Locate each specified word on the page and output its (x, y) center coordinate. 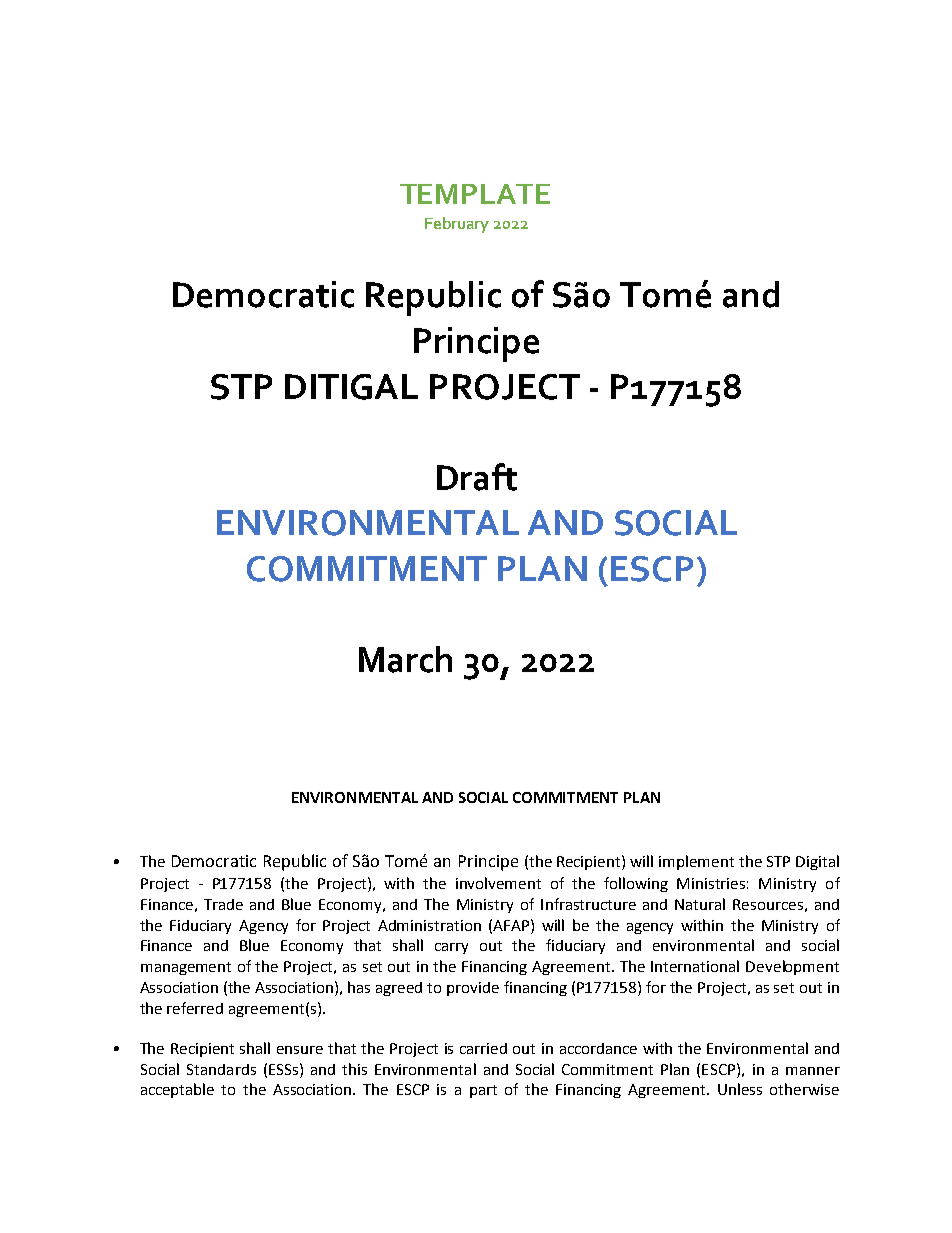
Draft (477, 477)
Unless (740, 1089)
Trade (223, 904)
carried (483, 1048)
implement (696, 862)
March (405, 659)
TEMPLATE (475, 194)
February (457, 225)
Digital (817, 862)
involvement (498, 883)
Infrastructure (588, 904)
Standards (221, 1069)
